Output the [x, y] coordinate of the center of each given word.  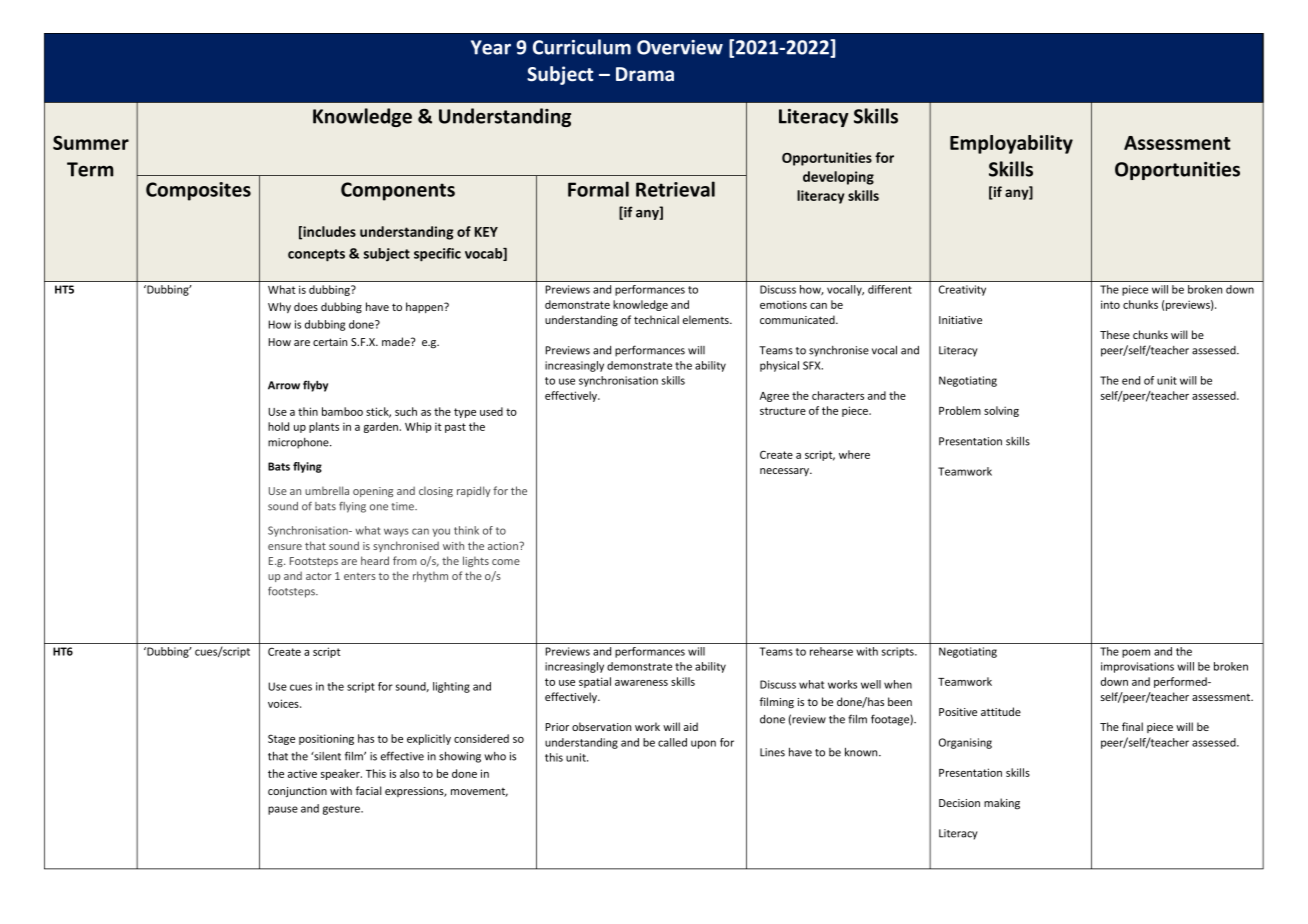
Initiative [960, 320]
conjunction [297, 792]
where [854, 454]
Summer [91, 142]
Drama [645, 74]
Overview [680, 47]
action [504, 546]
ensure [285, 547]
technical [656, 319]
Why [279, 307]
